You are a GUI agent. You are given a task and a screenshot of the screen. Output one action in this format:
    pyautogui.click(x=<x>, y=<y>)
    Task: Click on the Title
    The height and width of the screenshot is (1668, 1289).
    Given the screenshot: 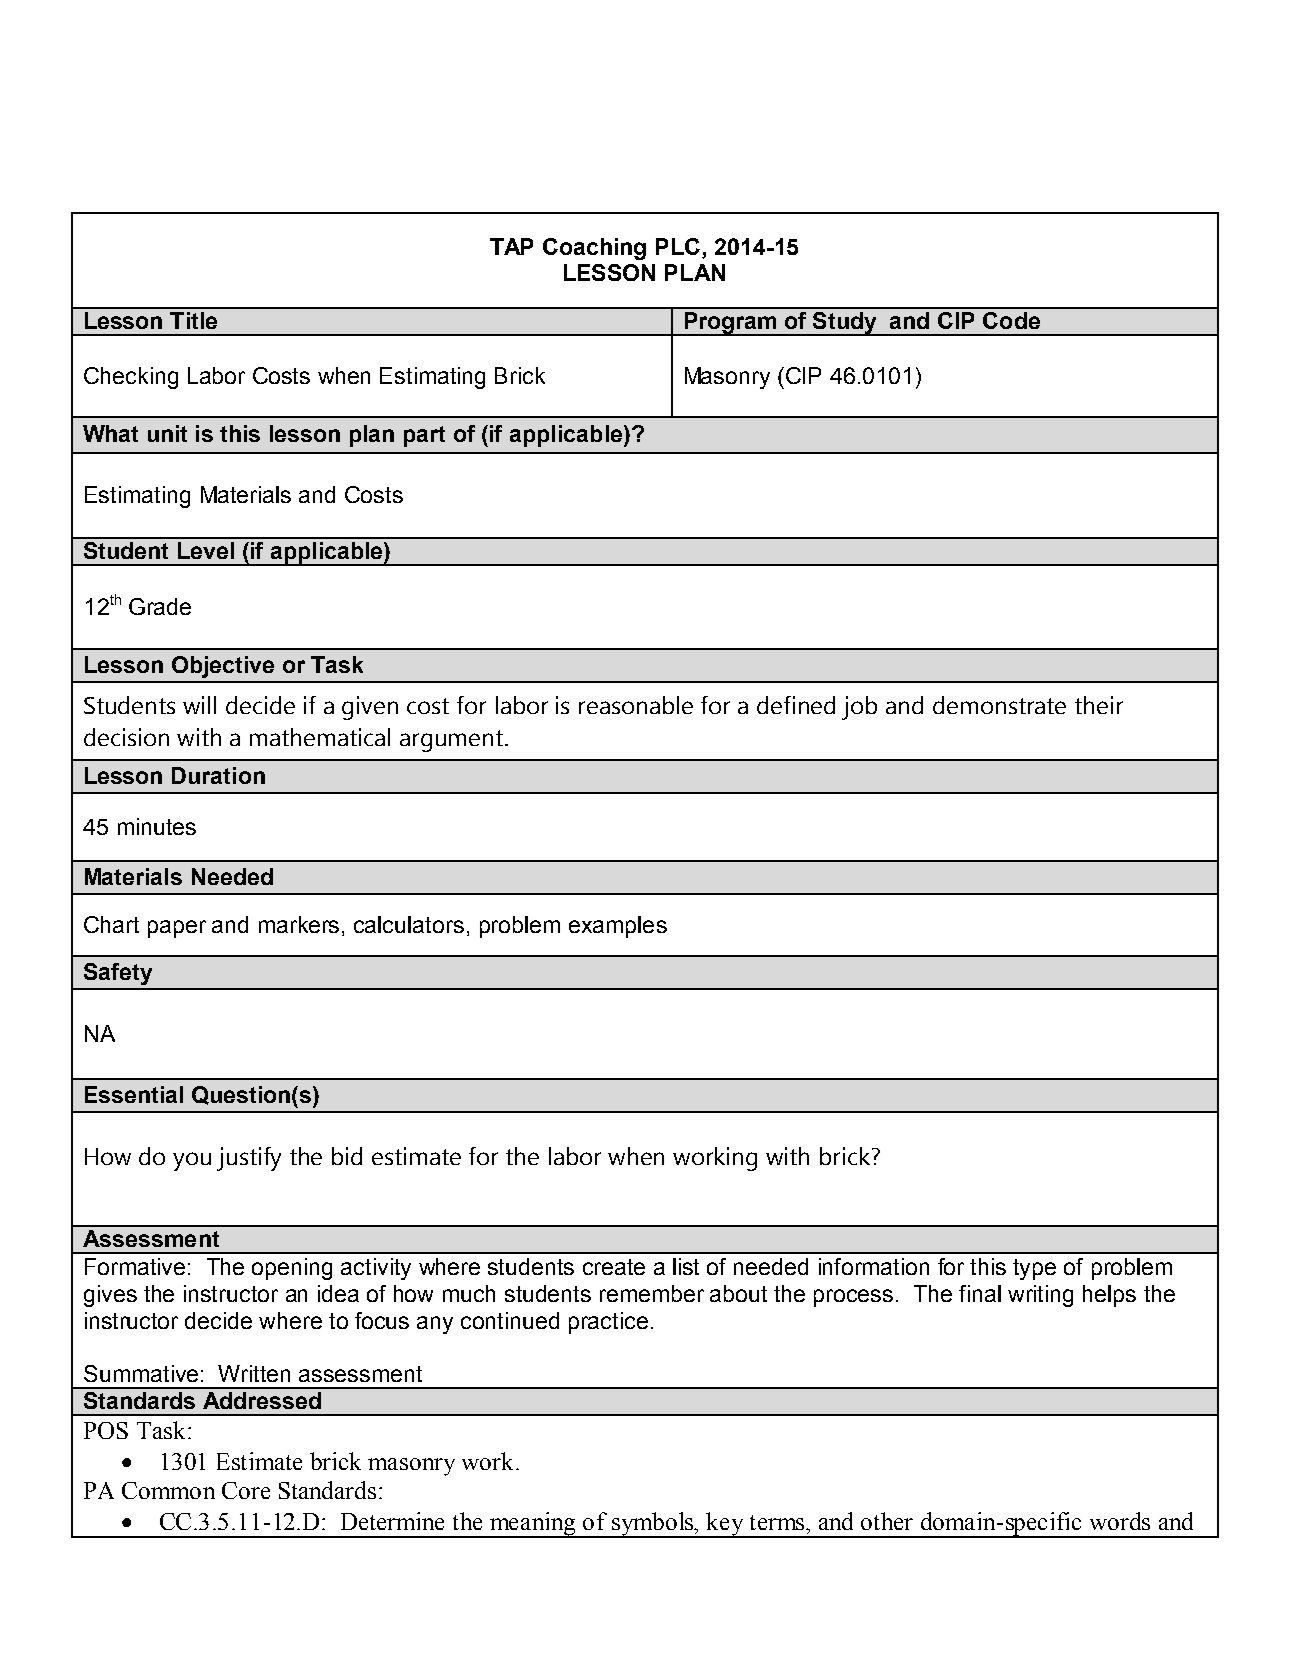 What is the action you would take?
    pyautogui.click(x=193, y=320)
